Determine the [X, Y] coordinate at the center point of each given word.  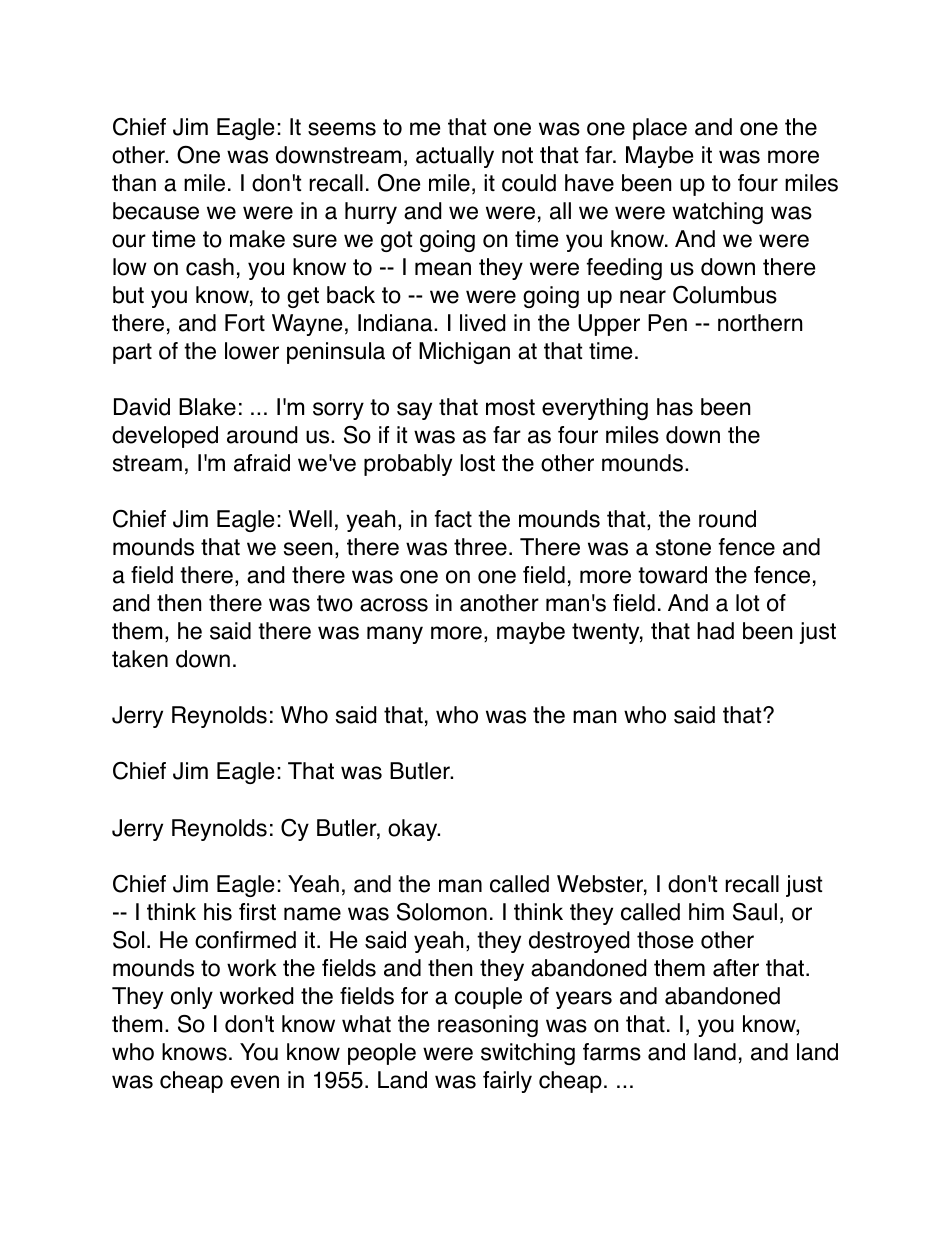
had [715, 631]
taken [140, 659]
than [134, 183]
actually [455, 157]
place [660, 129]
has [675, 407]
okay [414, 830]
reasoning [488, 1026]
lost [477, 463]
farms [612, 1052]
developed [165, 437]
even [255, 1082]
